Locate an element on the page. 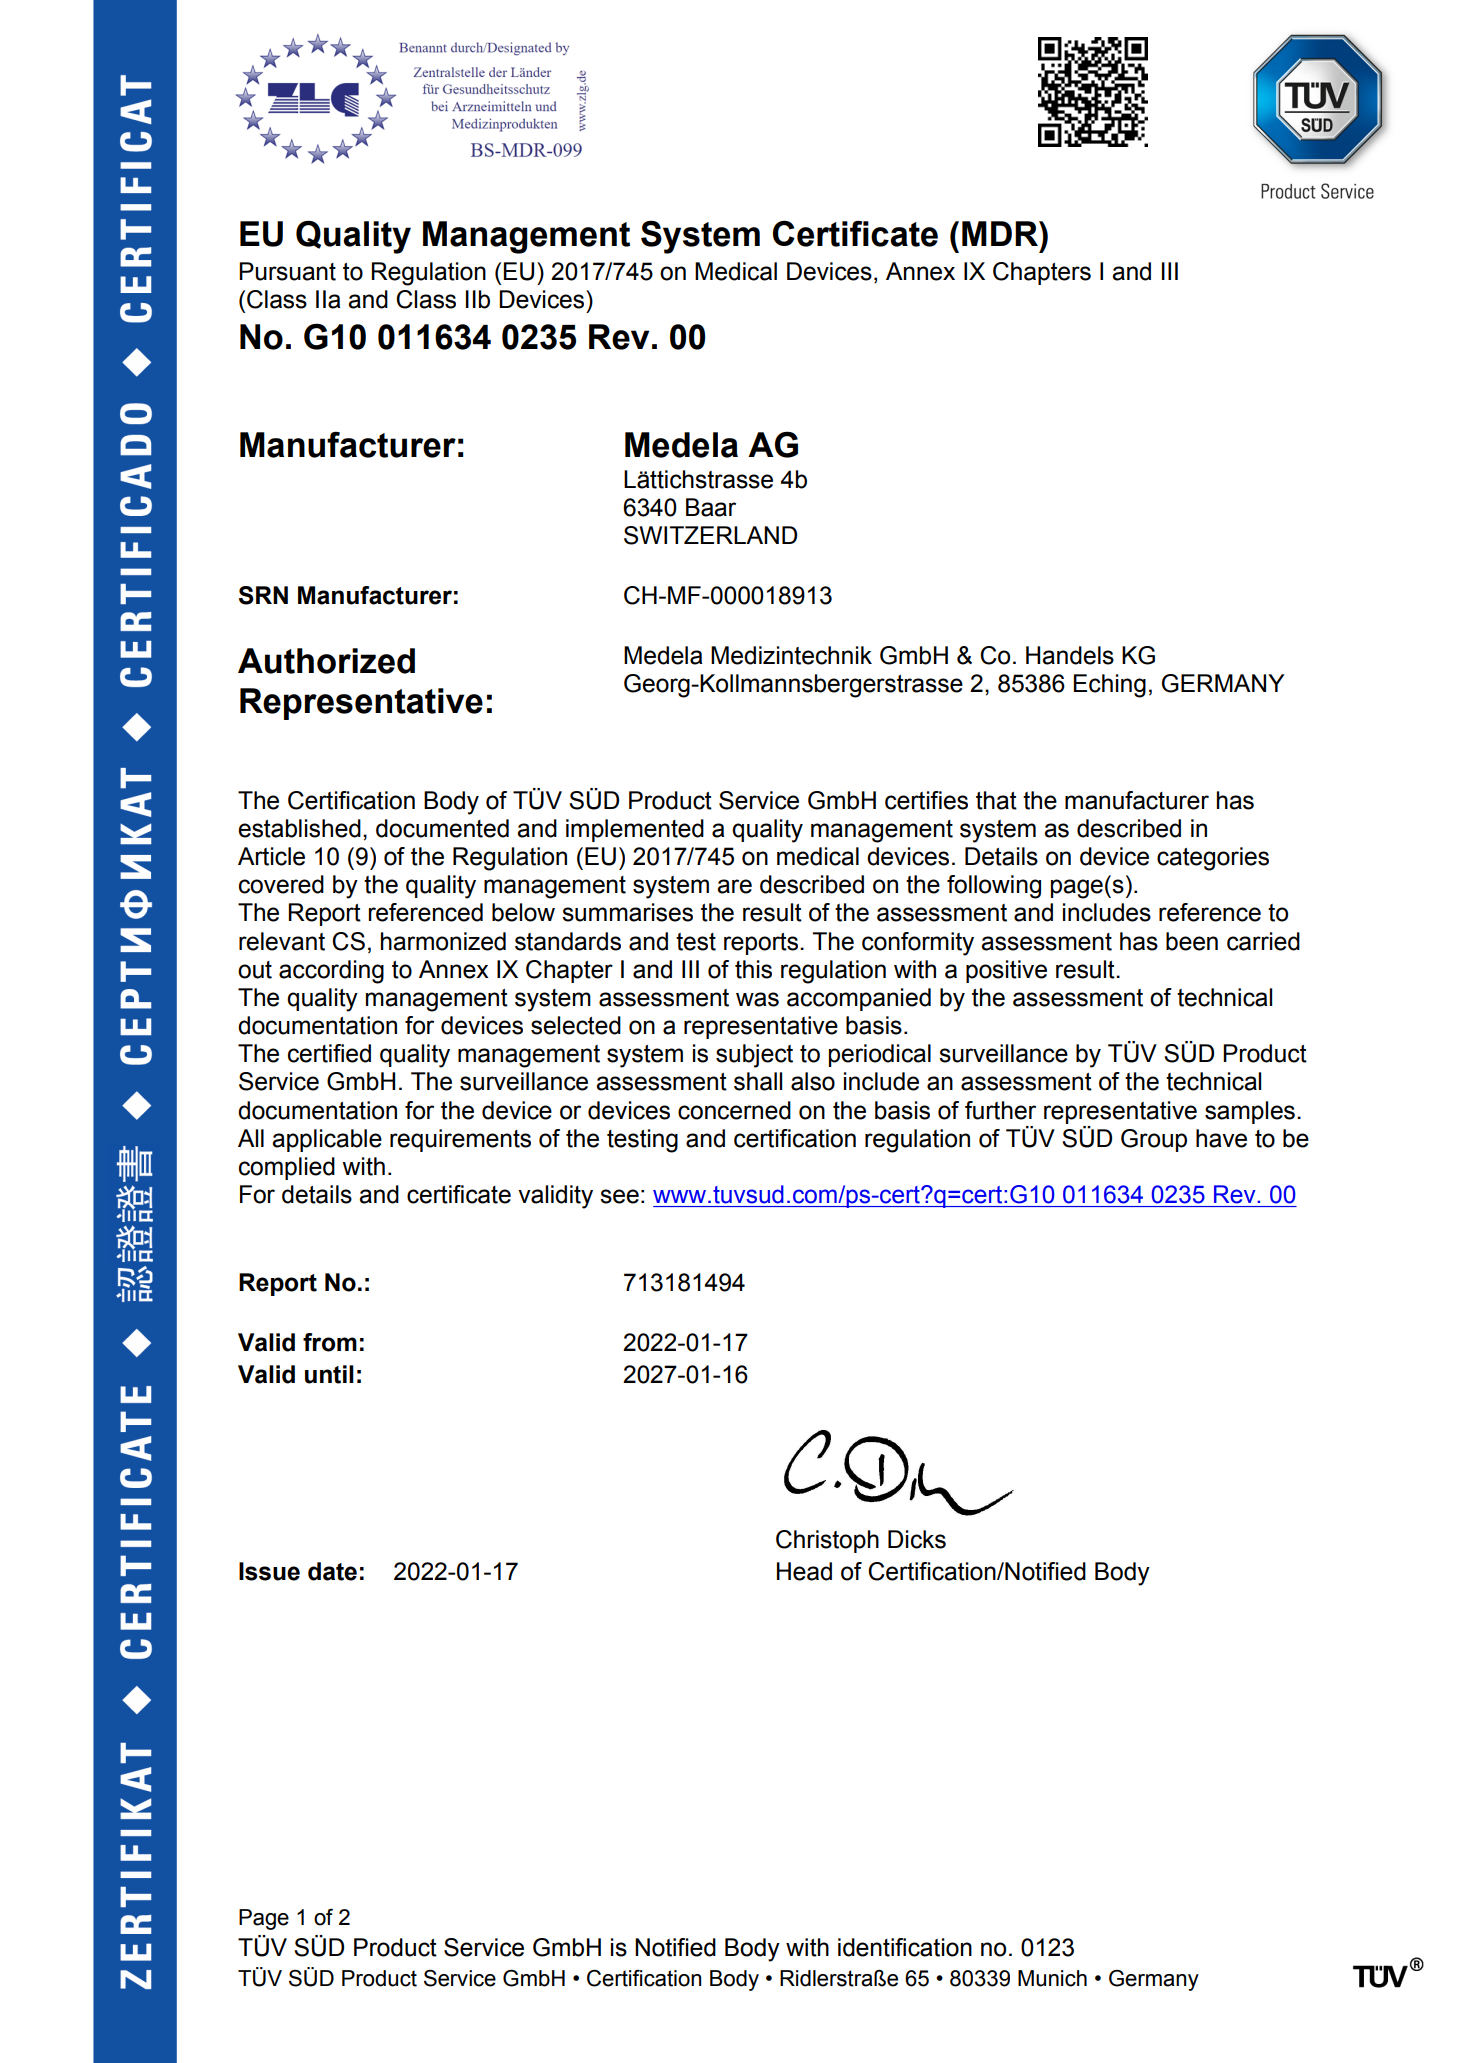 This document has width=1458, height=2063. concerned is located at coordinates (734, 1110).
